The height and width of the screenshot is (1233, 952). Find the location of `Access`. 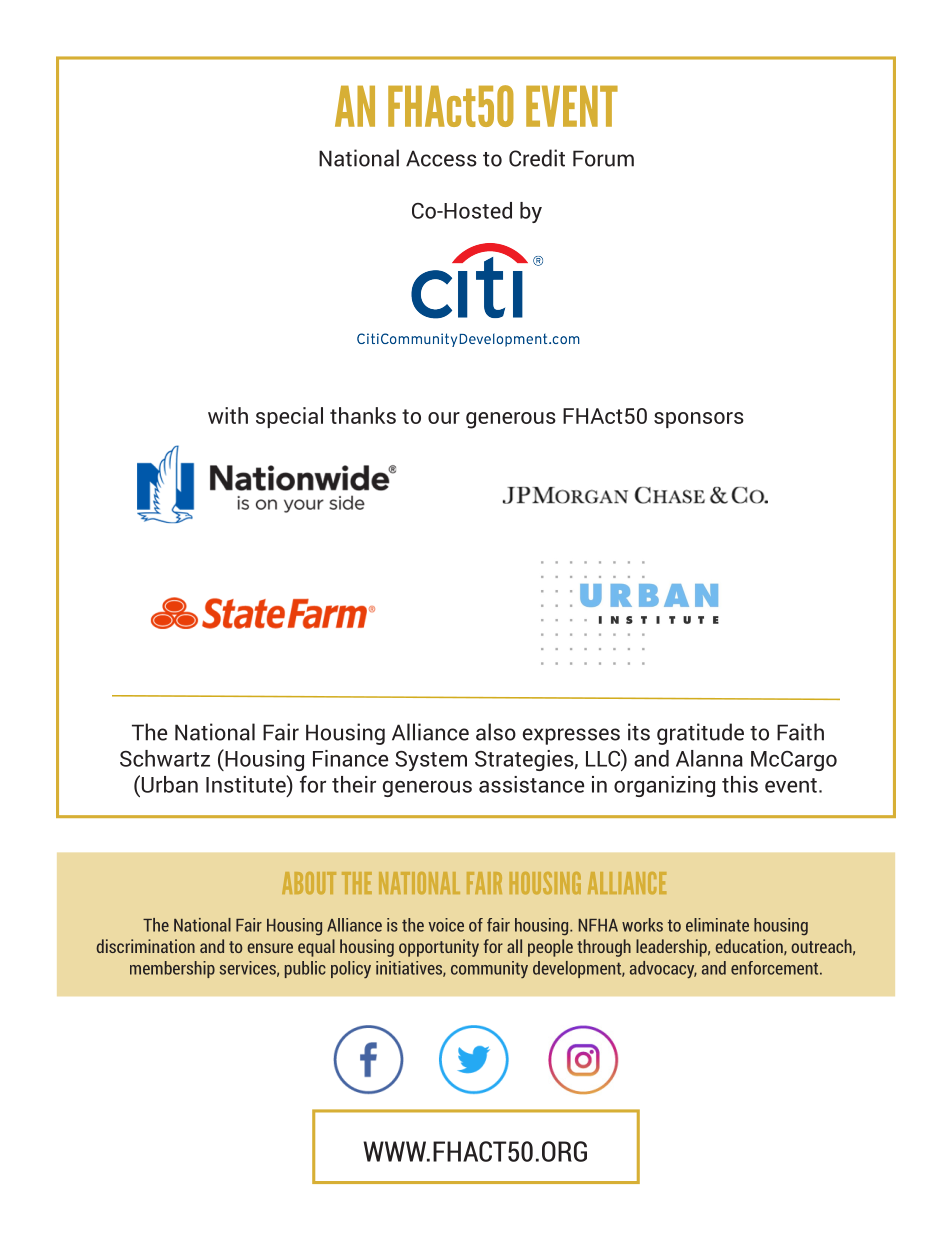

Access is located at coordinates (441, 158).
